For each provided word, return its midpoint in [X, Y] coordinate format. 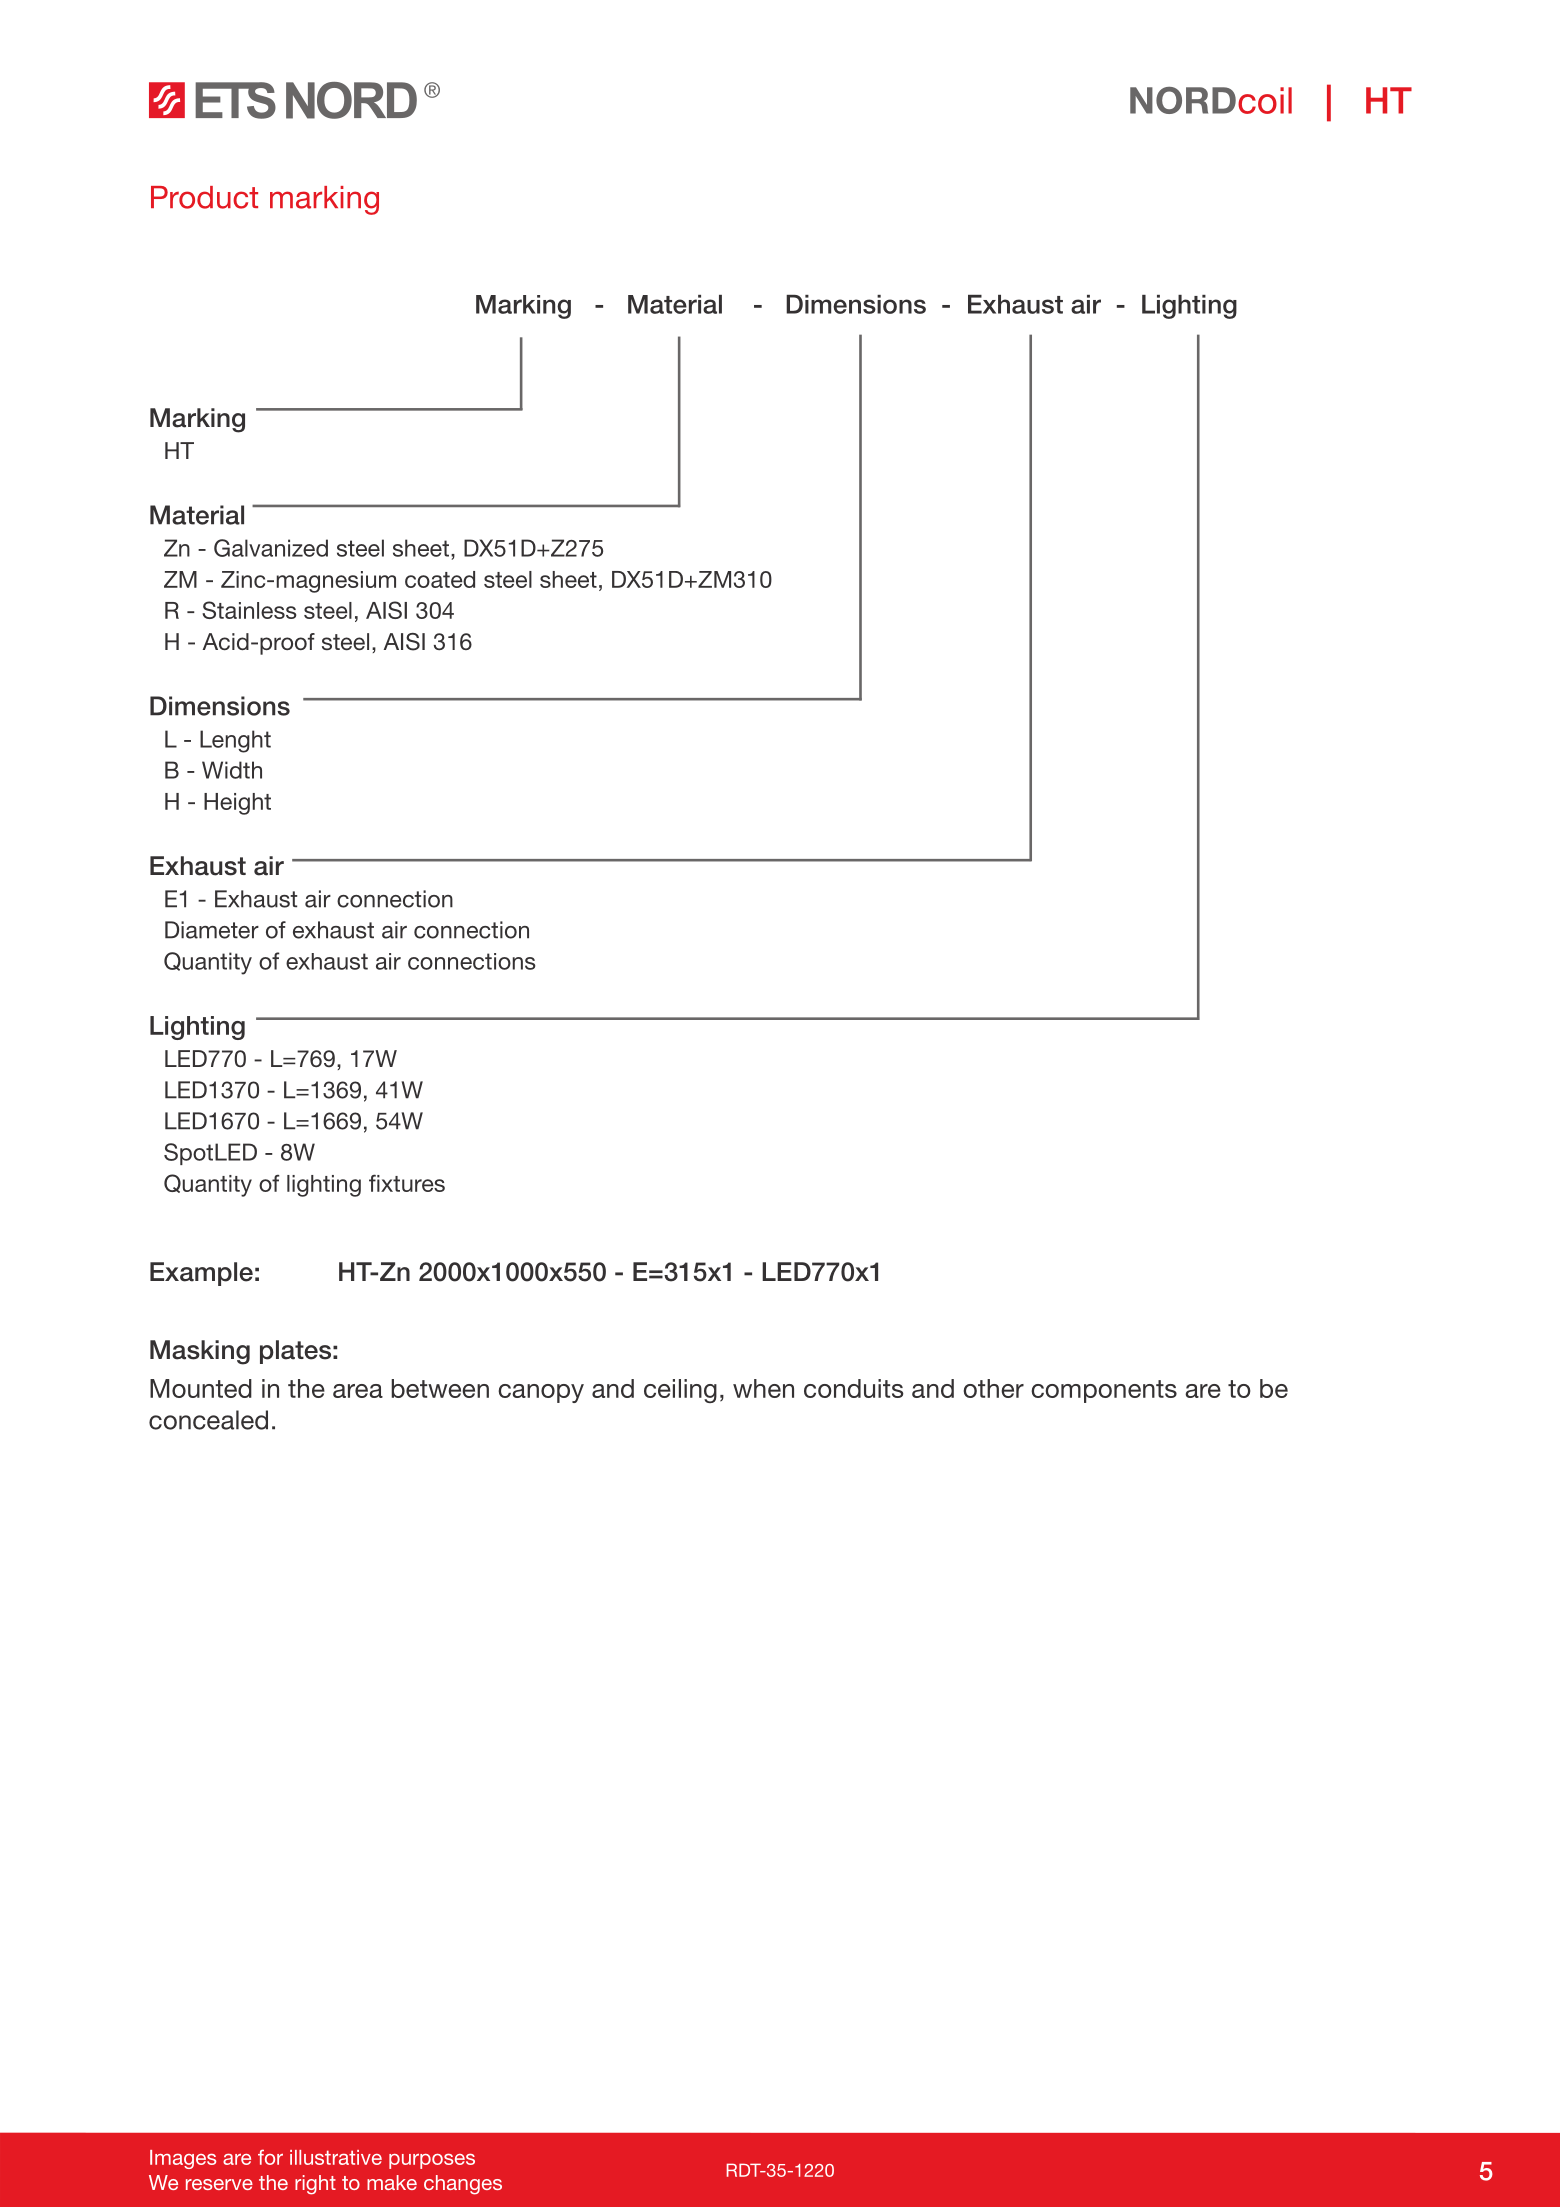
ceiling [680, 1391]
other [993, 1388]
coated [440, 579]
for [270, 2157]
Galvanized [271, 548]
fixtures [407, 1183]
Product [204, 197]
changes [463, 2185]
